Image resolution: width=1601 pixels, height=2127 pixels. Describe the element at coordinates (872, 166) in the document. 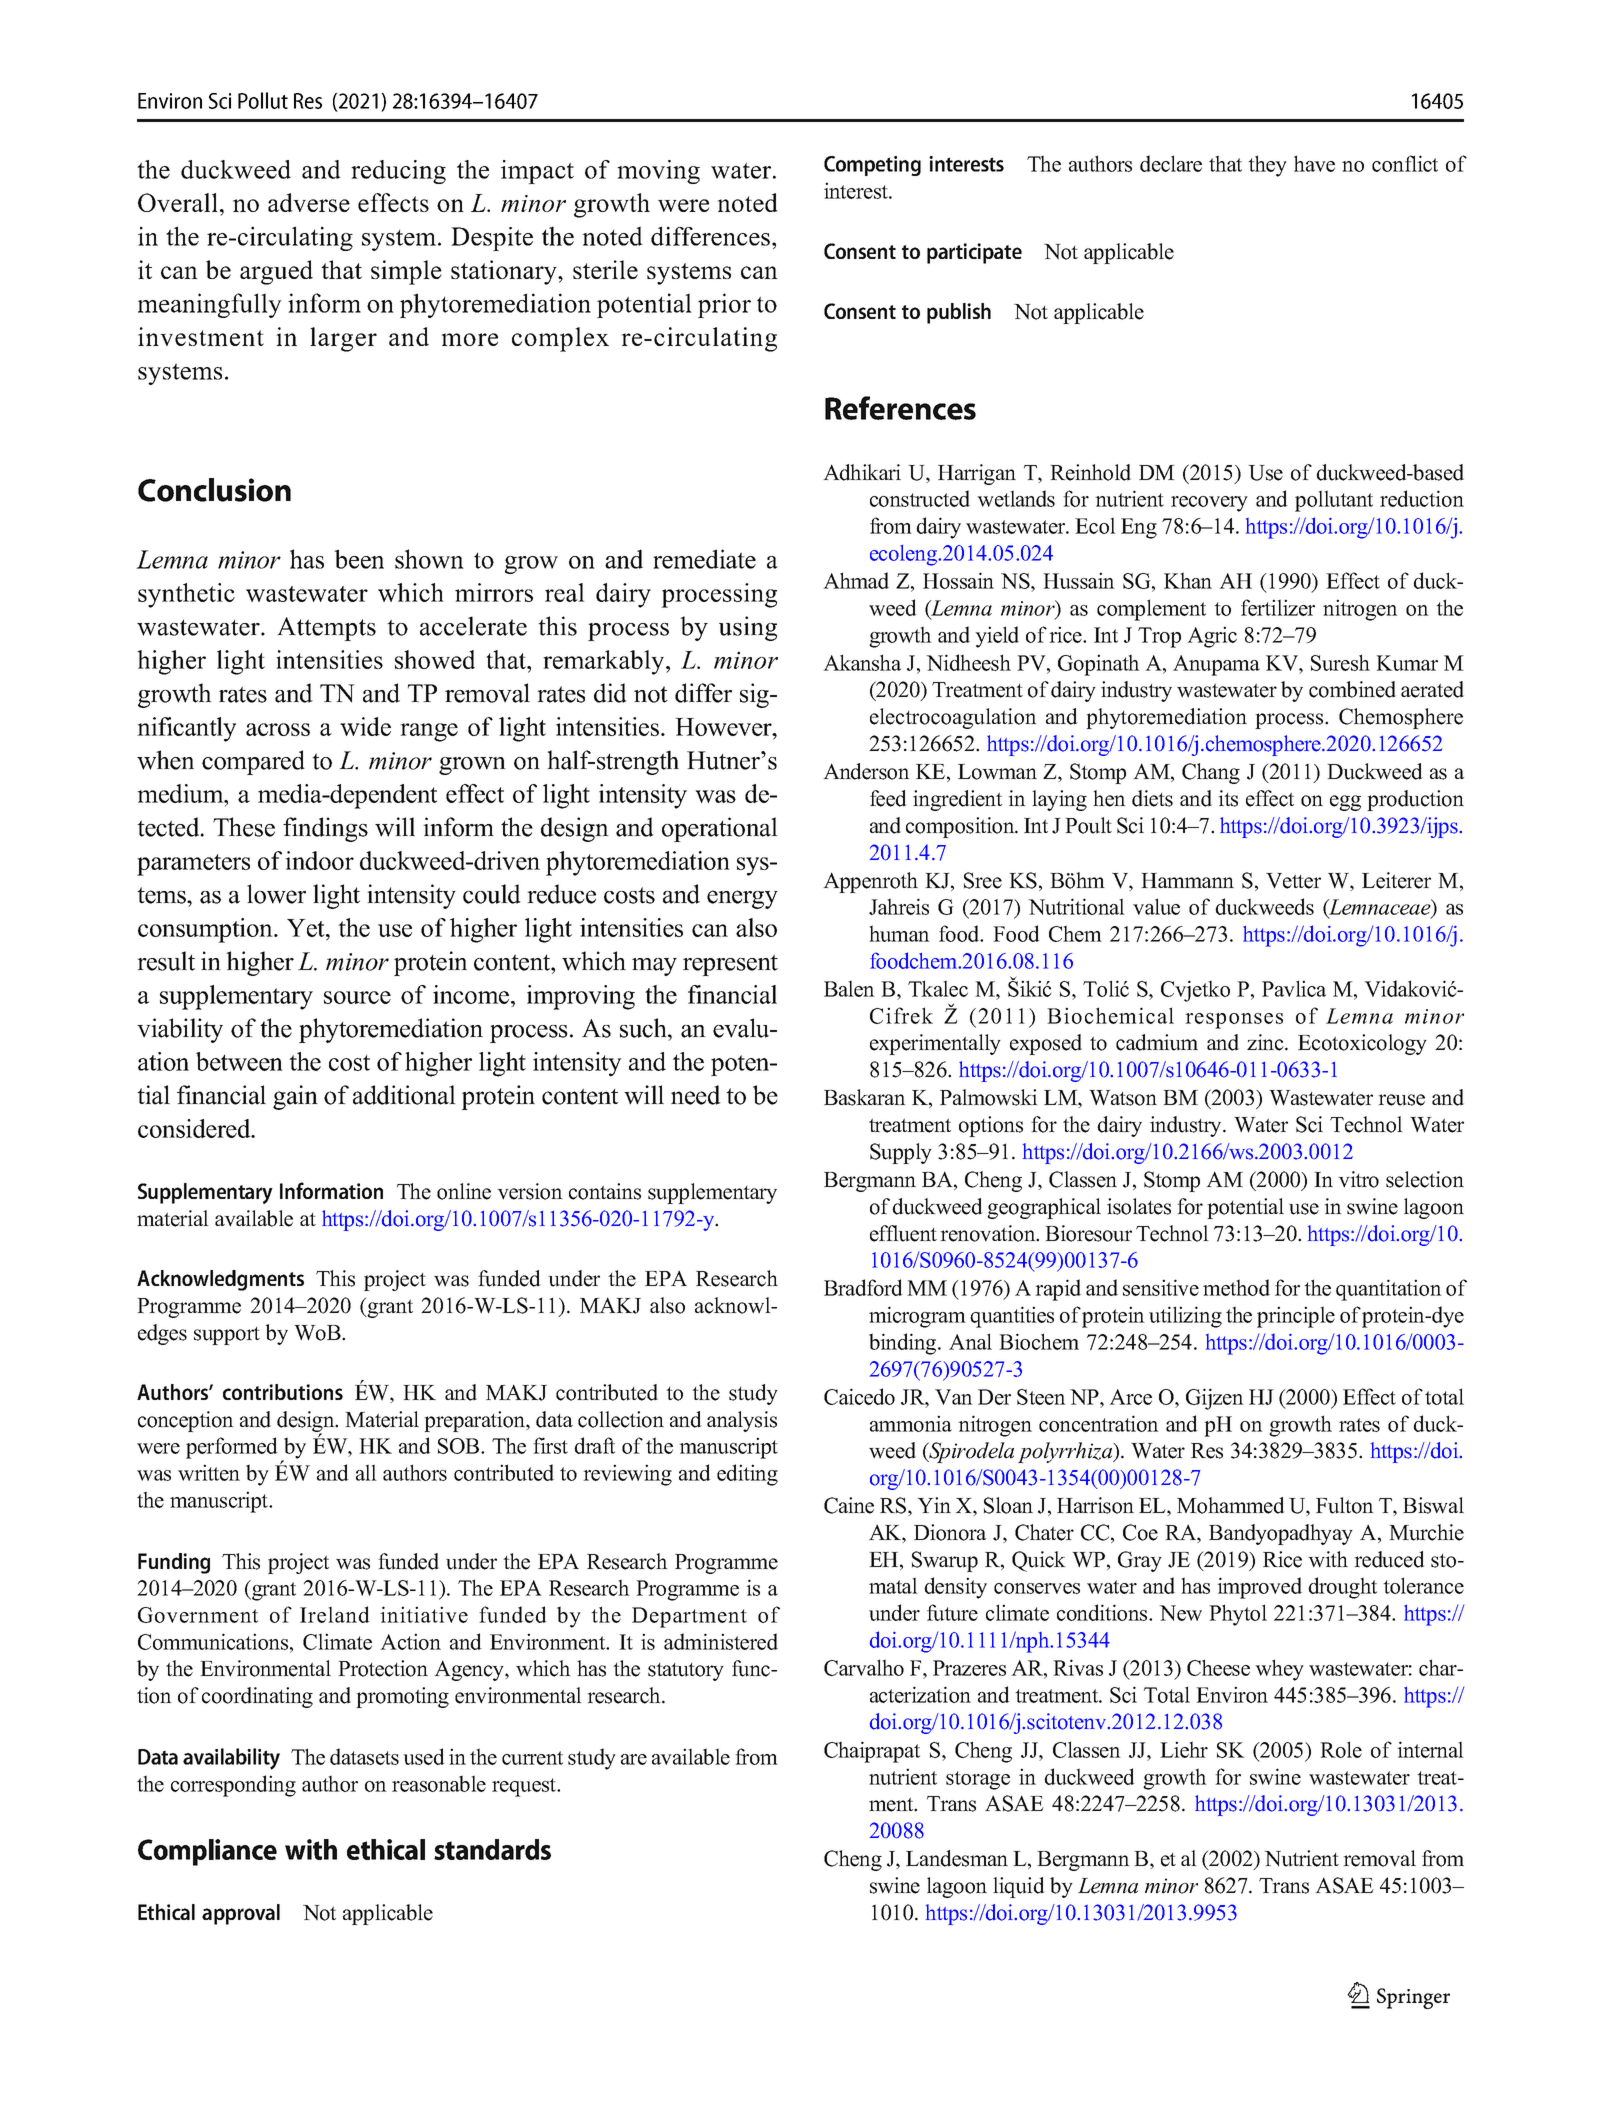

I see `Competing` at that location.
